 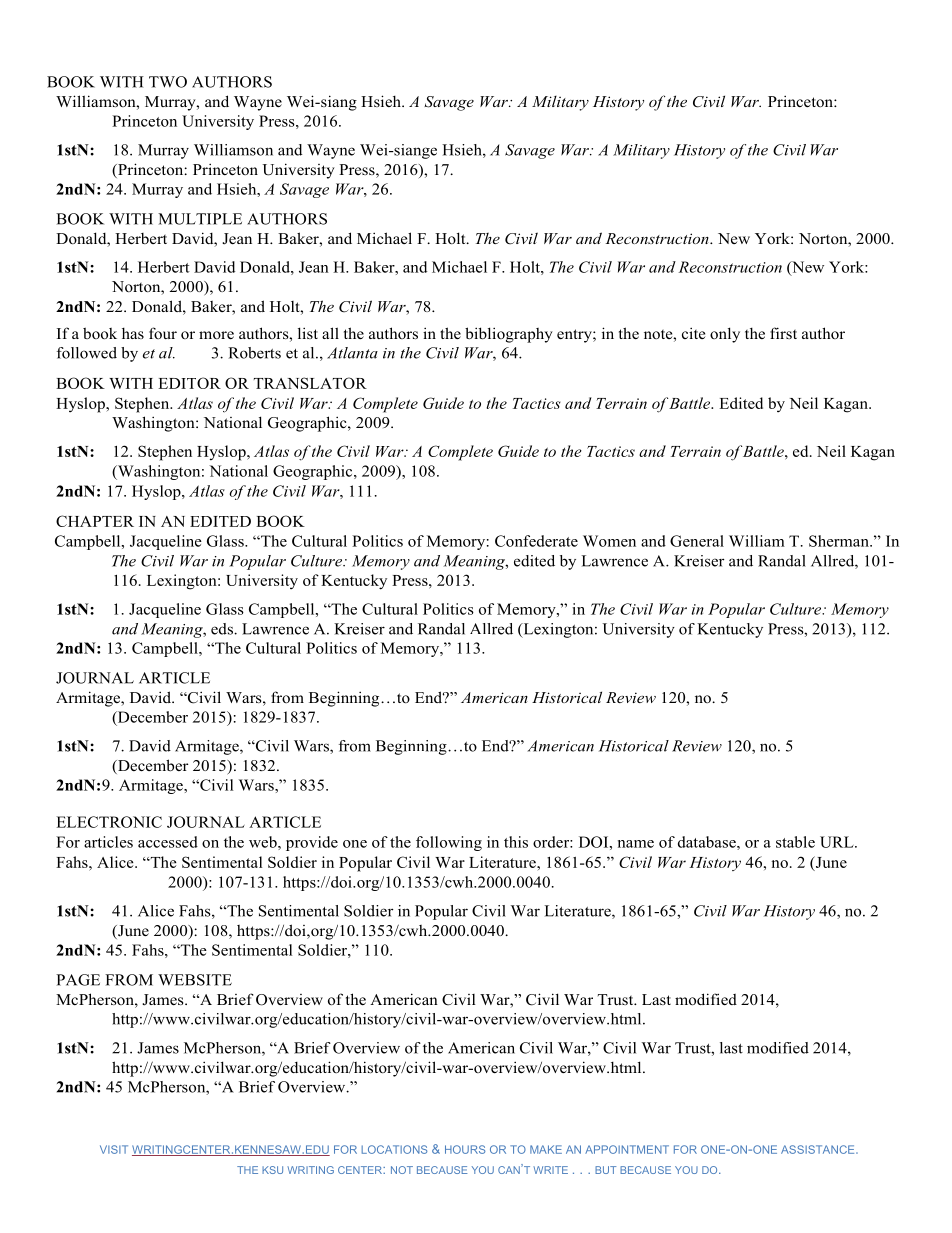 What do you see at coordinates (697, 541) in the screenshot?
I see `General` at bounding box center [697, 541].
